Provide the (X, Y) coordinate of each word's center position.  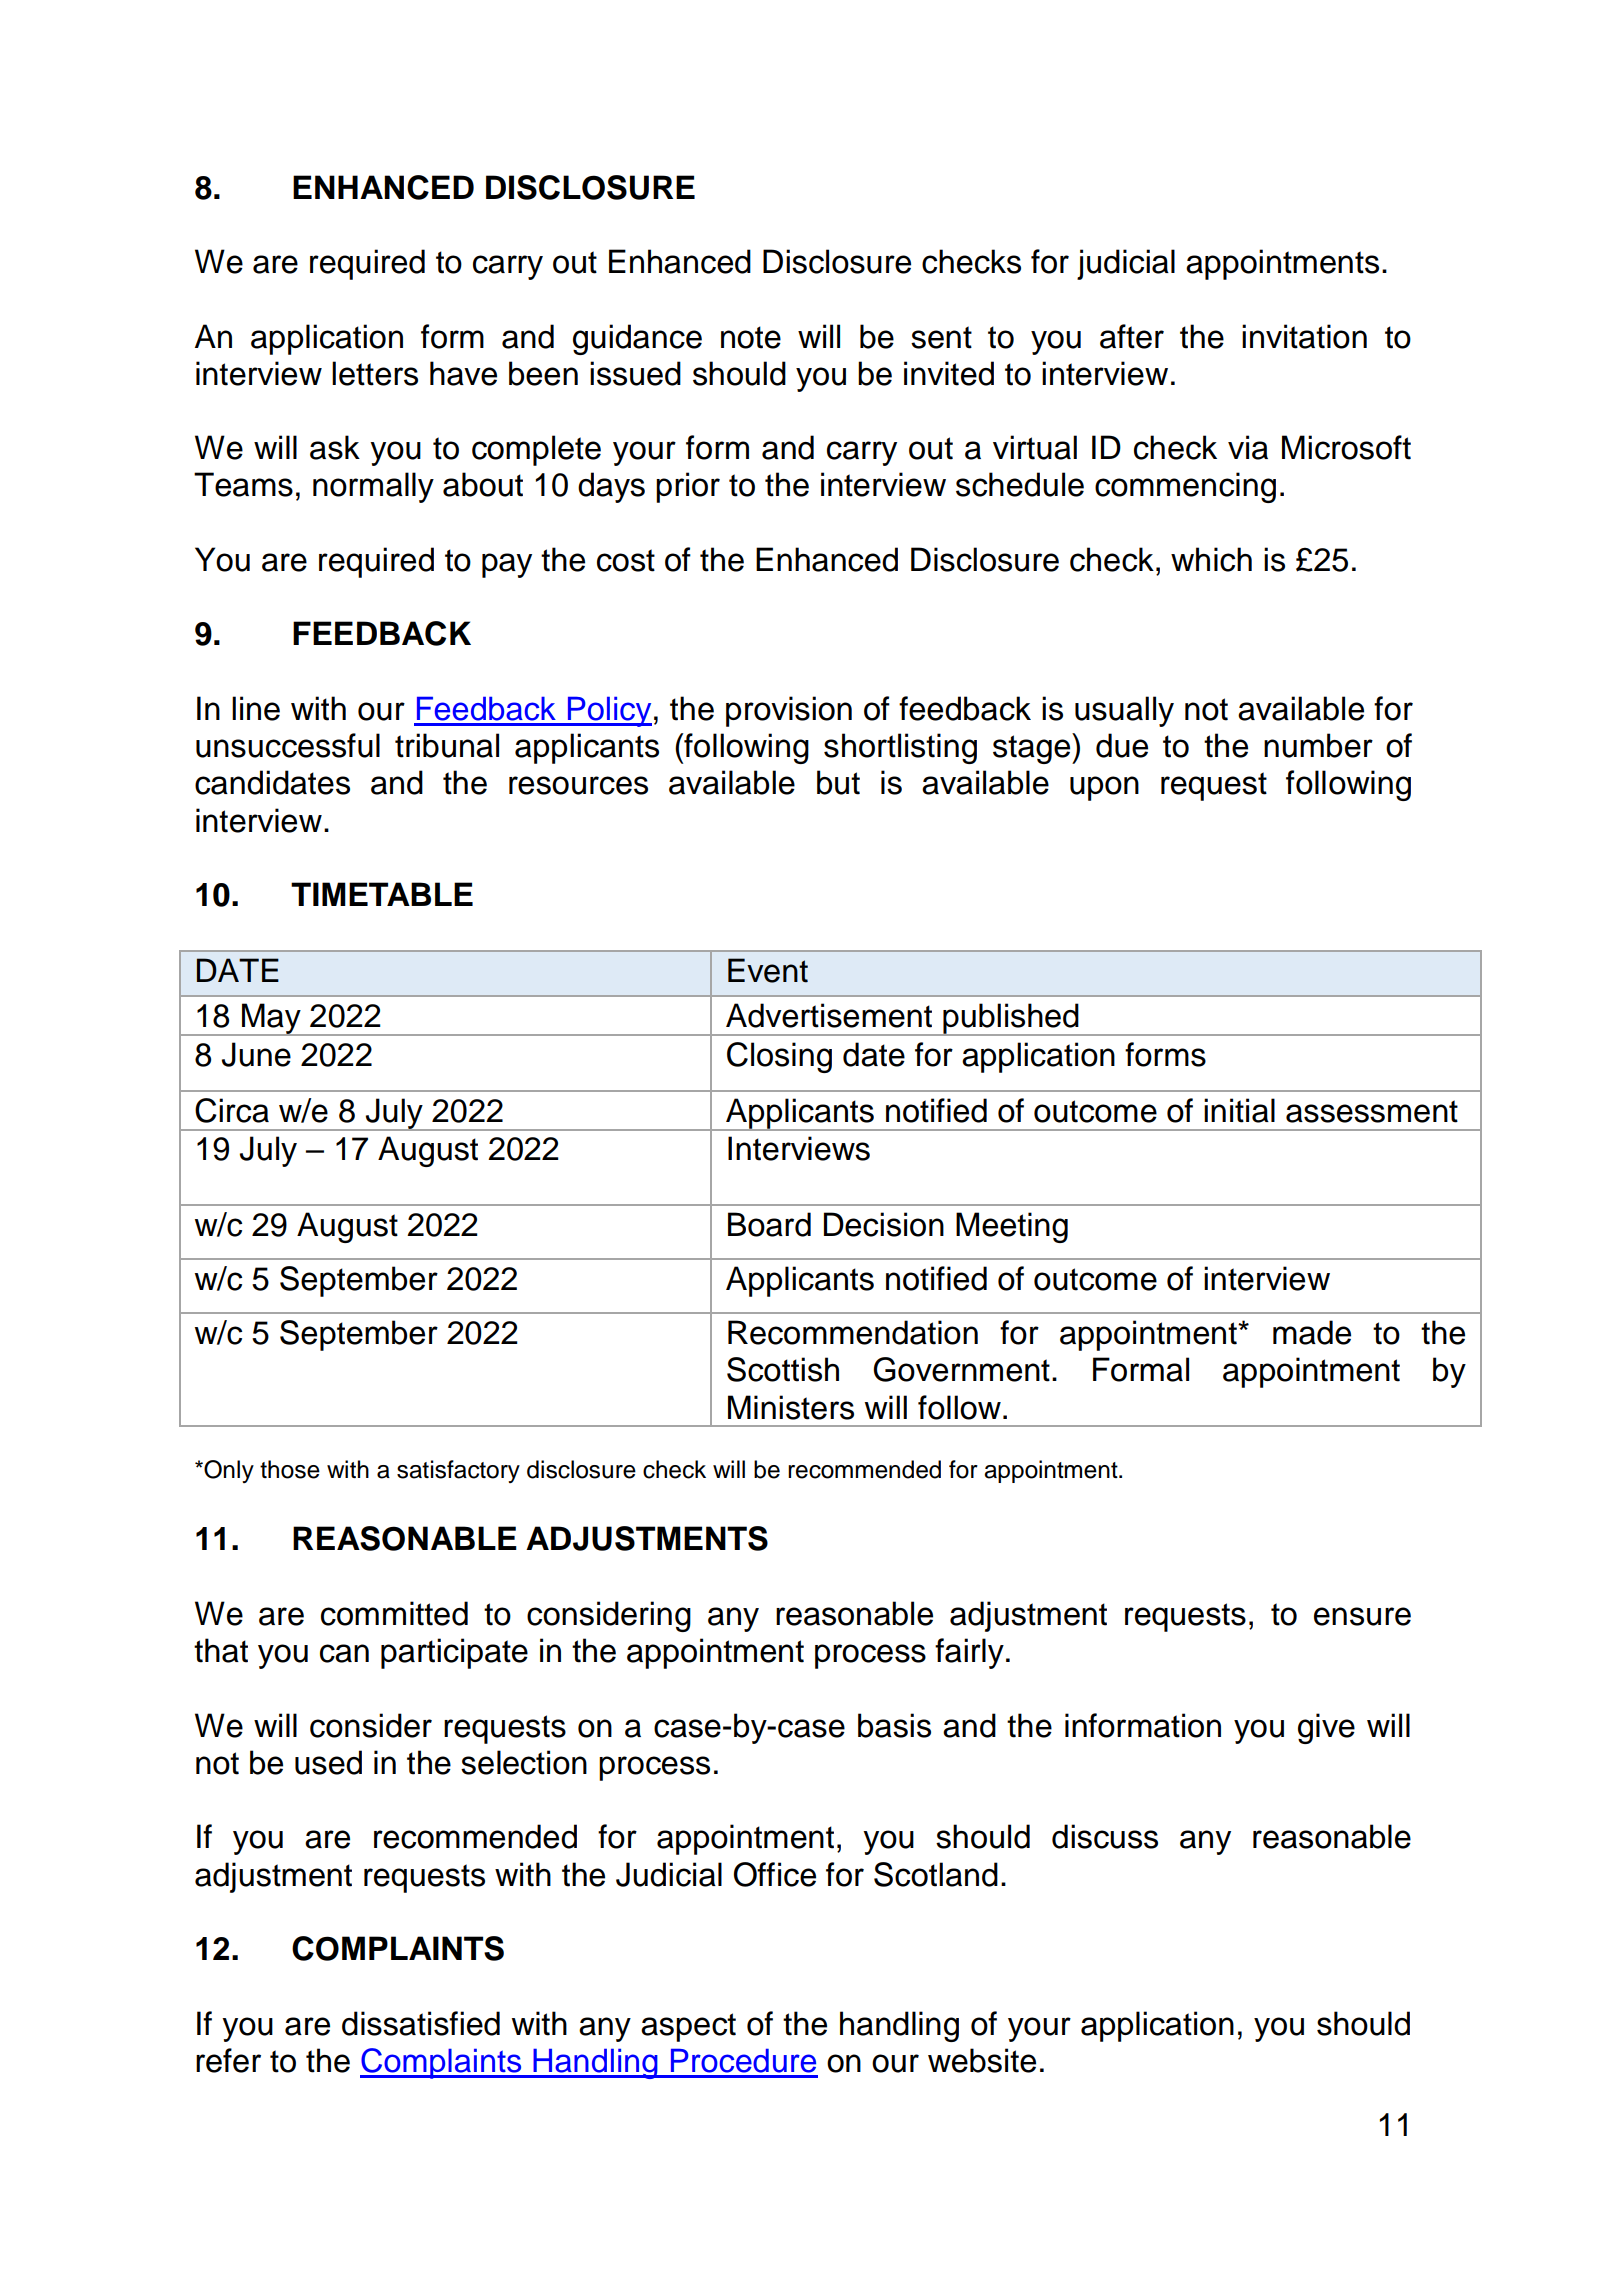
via (1248, 447)
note (751, 337)
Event (768, 970)
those (290, 1469)
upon (1104, 788)
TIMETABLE (382, 894)
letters (375, 373)
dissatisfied (421, 2023)
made (1312, 1332)
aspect (688, 2027)
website (982, 2060)
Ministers (791, 1407)
